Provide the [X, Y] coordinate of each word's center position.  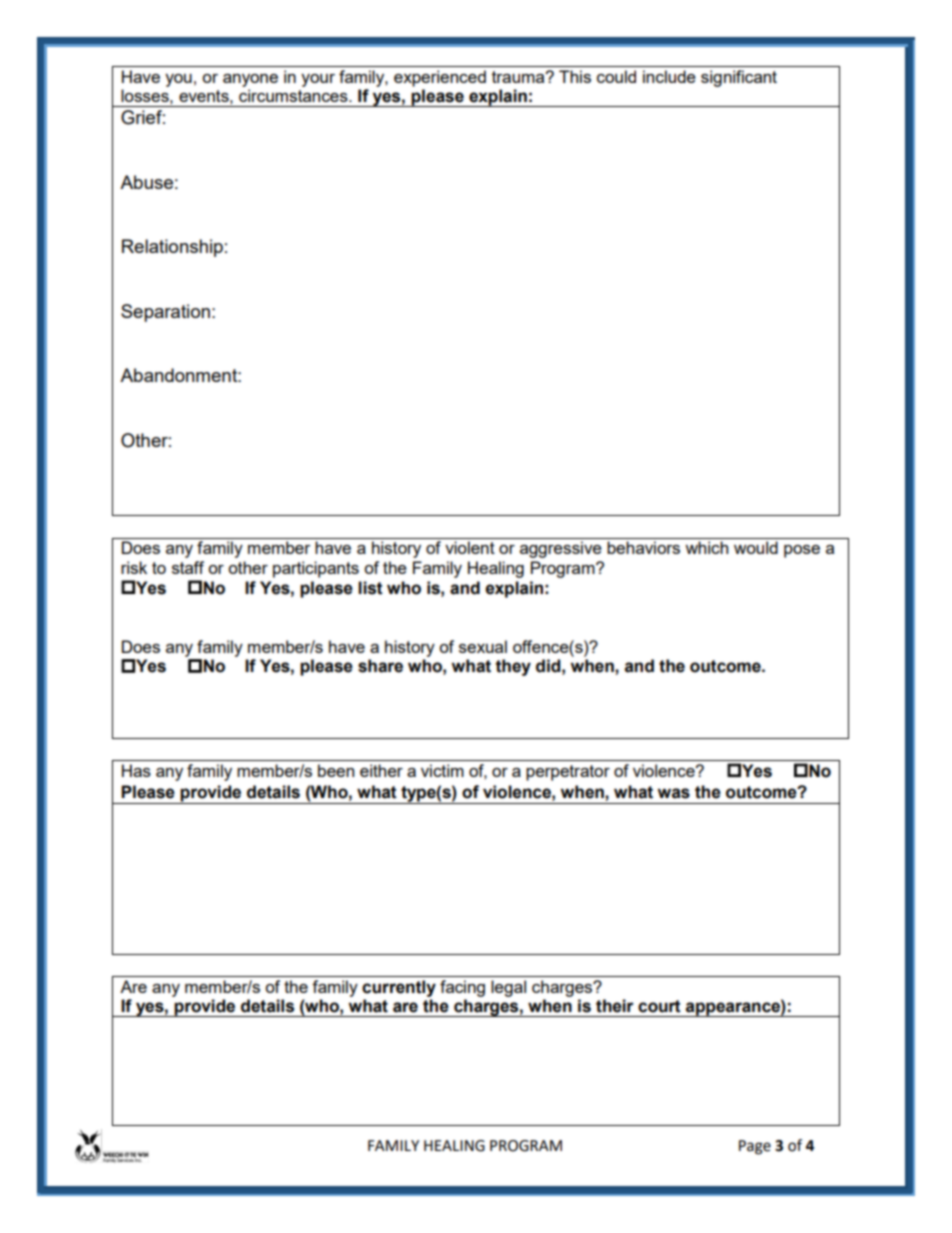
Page [755, 1147]
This [575, 76]
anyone [250, 80]
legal [508, 988]
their [615, 1006]
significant [739, 78]
